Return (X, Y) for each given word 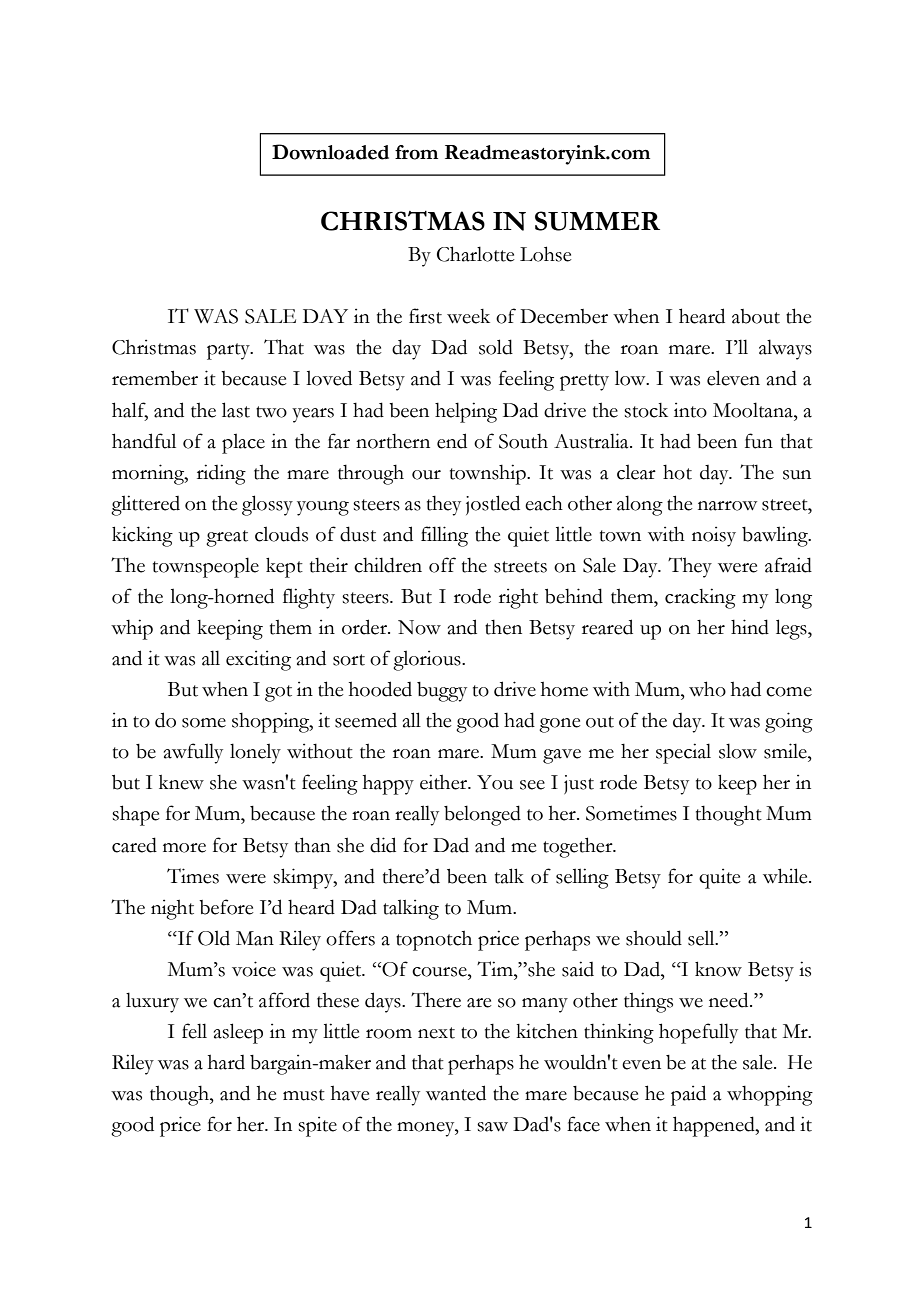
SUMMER (597, 221)
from (416, 152)
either (445, 782)
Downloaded (330, 152)
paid (688, 1095)
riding (221, 474)
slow (738, 751)
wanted (456, 1093)
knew (181, 782)
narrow (727, 506)
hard (226, 1062)
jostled (493, 505)
